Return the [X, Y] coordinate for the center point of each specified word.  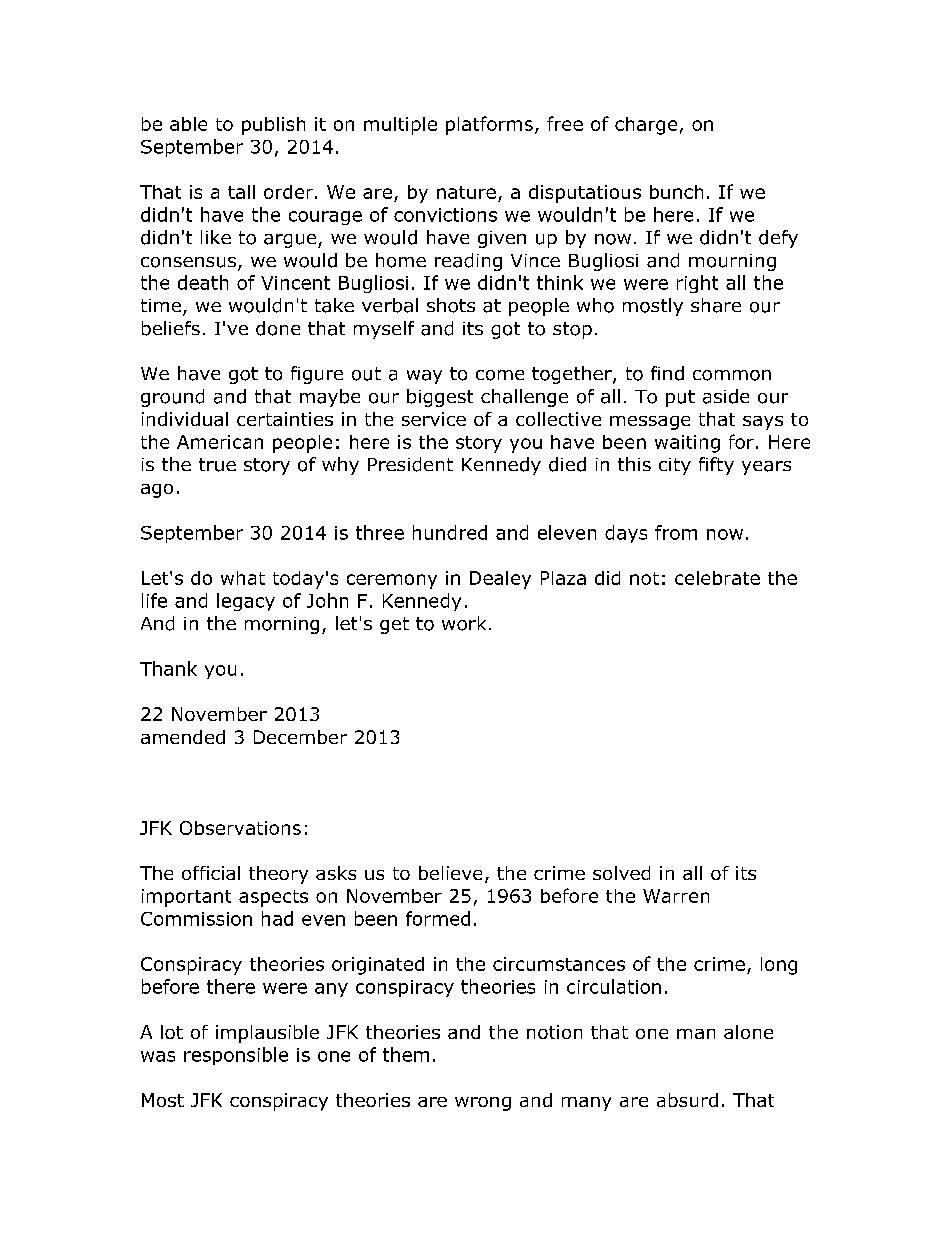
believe [450, 873]
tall [241, 192]
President [410, 464]
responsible [236, 1056]
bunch [676, 192]
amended [183, 737]
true [217, 465]
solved [621, 873]
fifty [716, 466]
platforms [489, 125]
